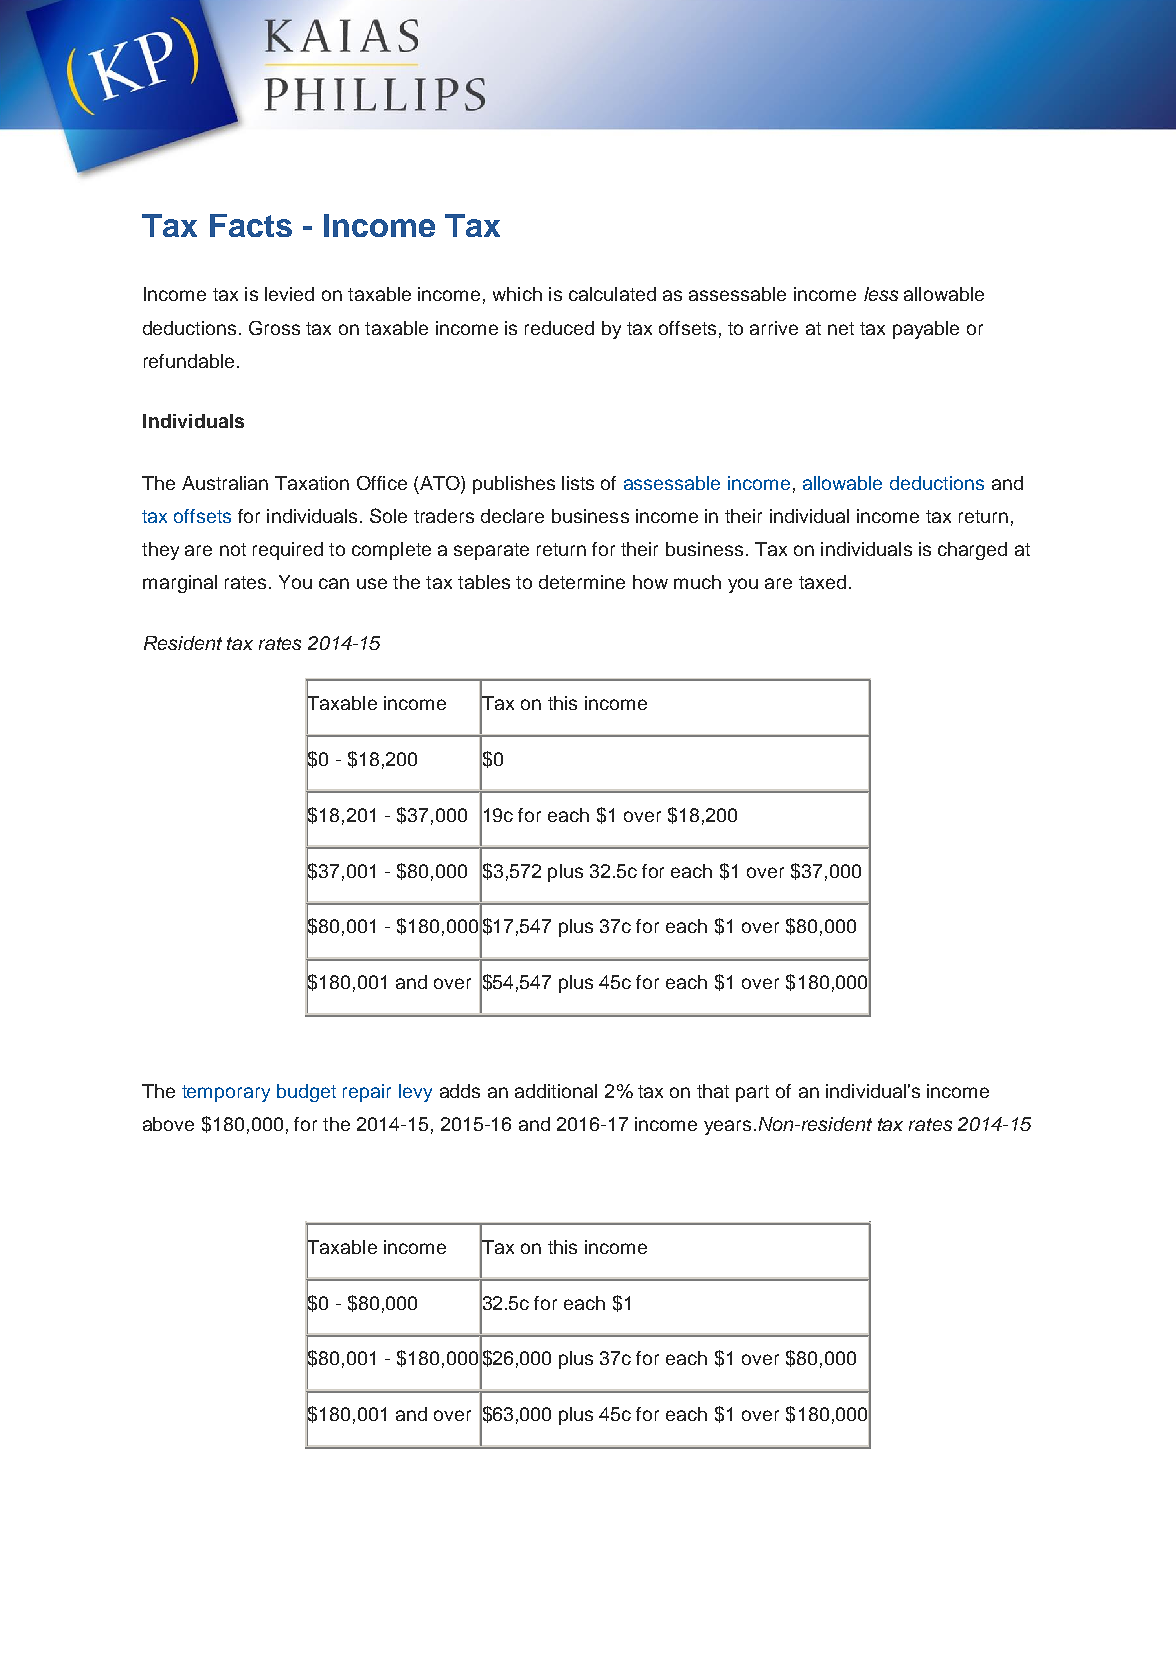 This screenshot has height=1663, width=1176. What do you see at coordinates (582, 582) in the screenshot?
I see `determine` at bounding box center [582, 582].
